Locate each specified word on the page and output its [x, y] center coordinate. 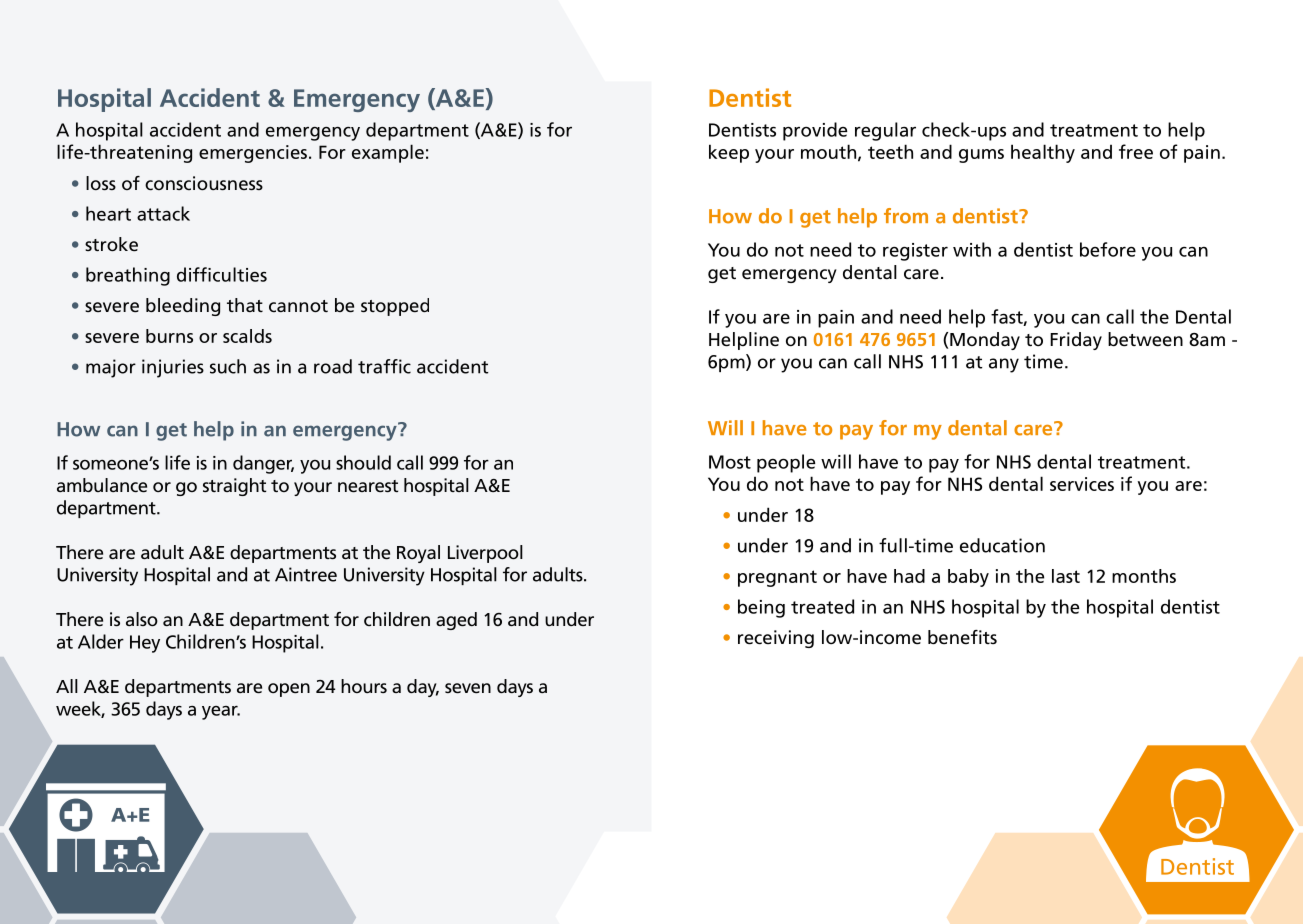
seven [468, 688]
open [289, 690]
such [228, 366]
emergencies [253, 154]
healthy [1043, 153]
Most [730, 462]
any [1004, 365]
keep [729, 153]
